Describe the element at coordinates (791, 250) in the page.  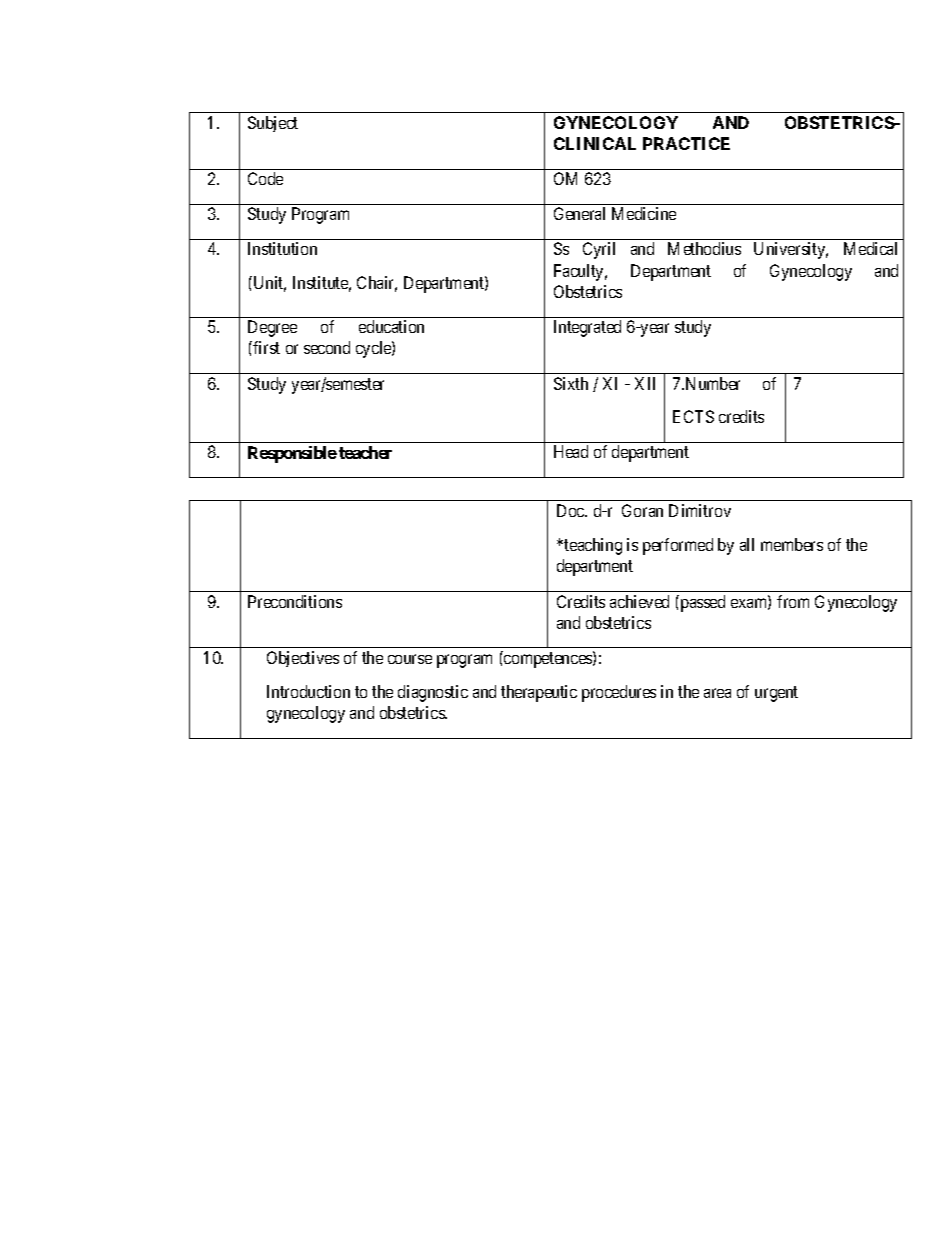
I see `University` at that location.
